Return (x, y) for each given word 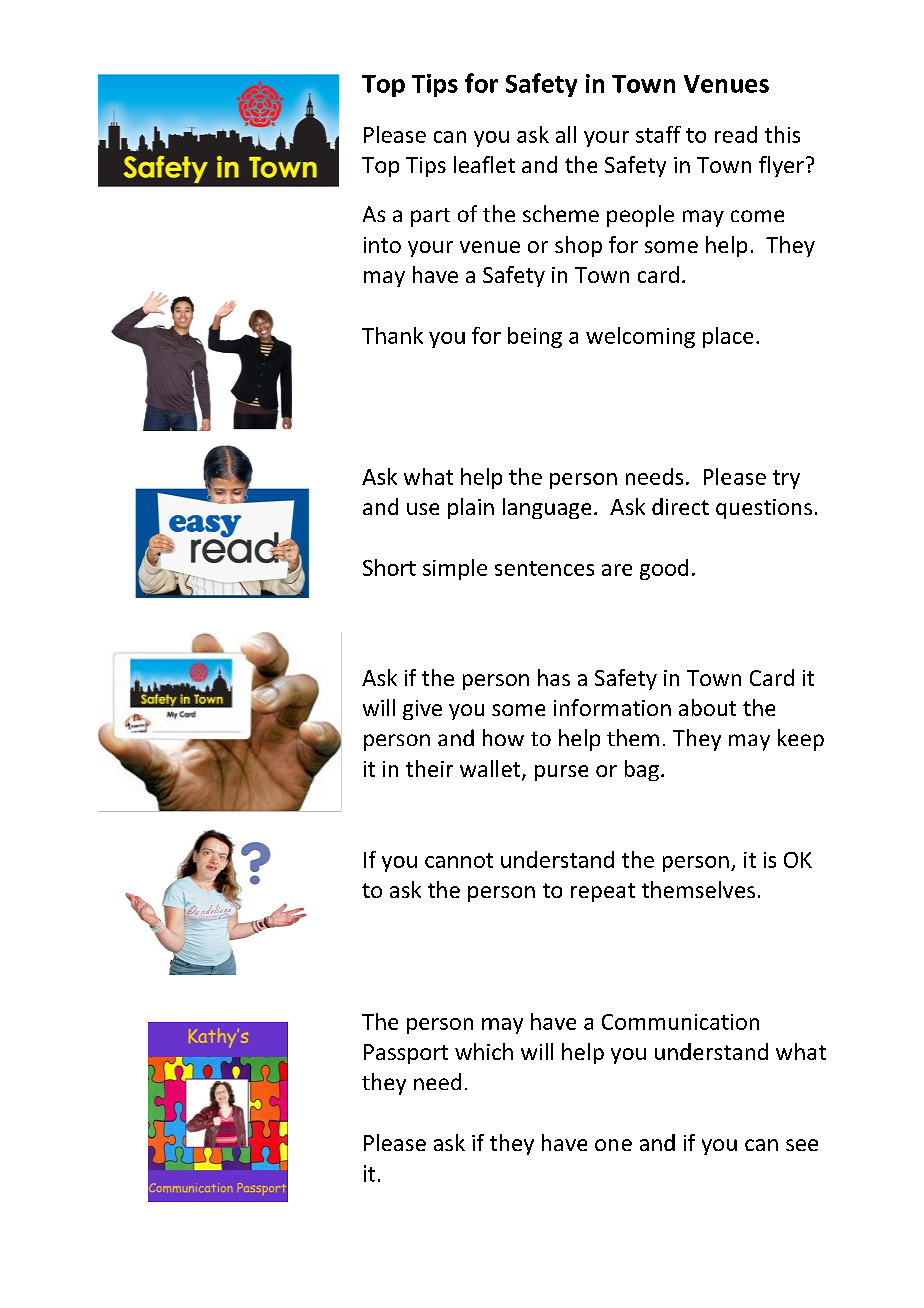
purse (561, 773)
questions (764, 509)
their (429, 768)
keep (801, 740)
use (423, 509)
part (430, 217)
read (736, 134)
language (547, 508)
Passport (406, 1054)
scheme (561, 213)
